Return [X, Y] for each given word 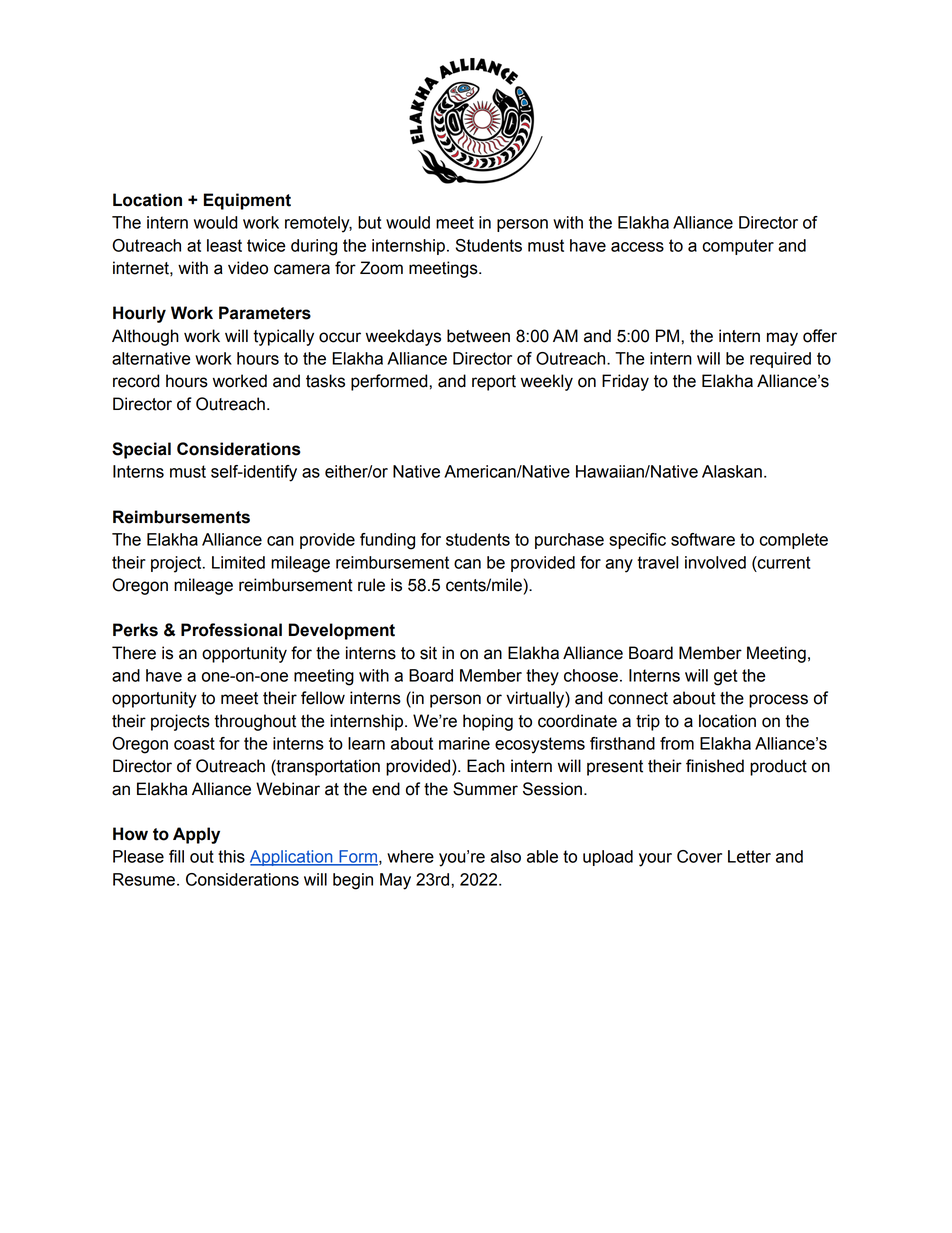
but [370, 222]
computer [738, 247]
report [494, 383]
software [703, 539]
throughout [255, 722]
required [780, 360]
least [224, 245]
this [231, 856]
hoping [488, 722]
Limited [238, 562]
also [505, 856]
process [778, 701]
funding [387, 541]
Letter [749, 856]
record [136, 381]
